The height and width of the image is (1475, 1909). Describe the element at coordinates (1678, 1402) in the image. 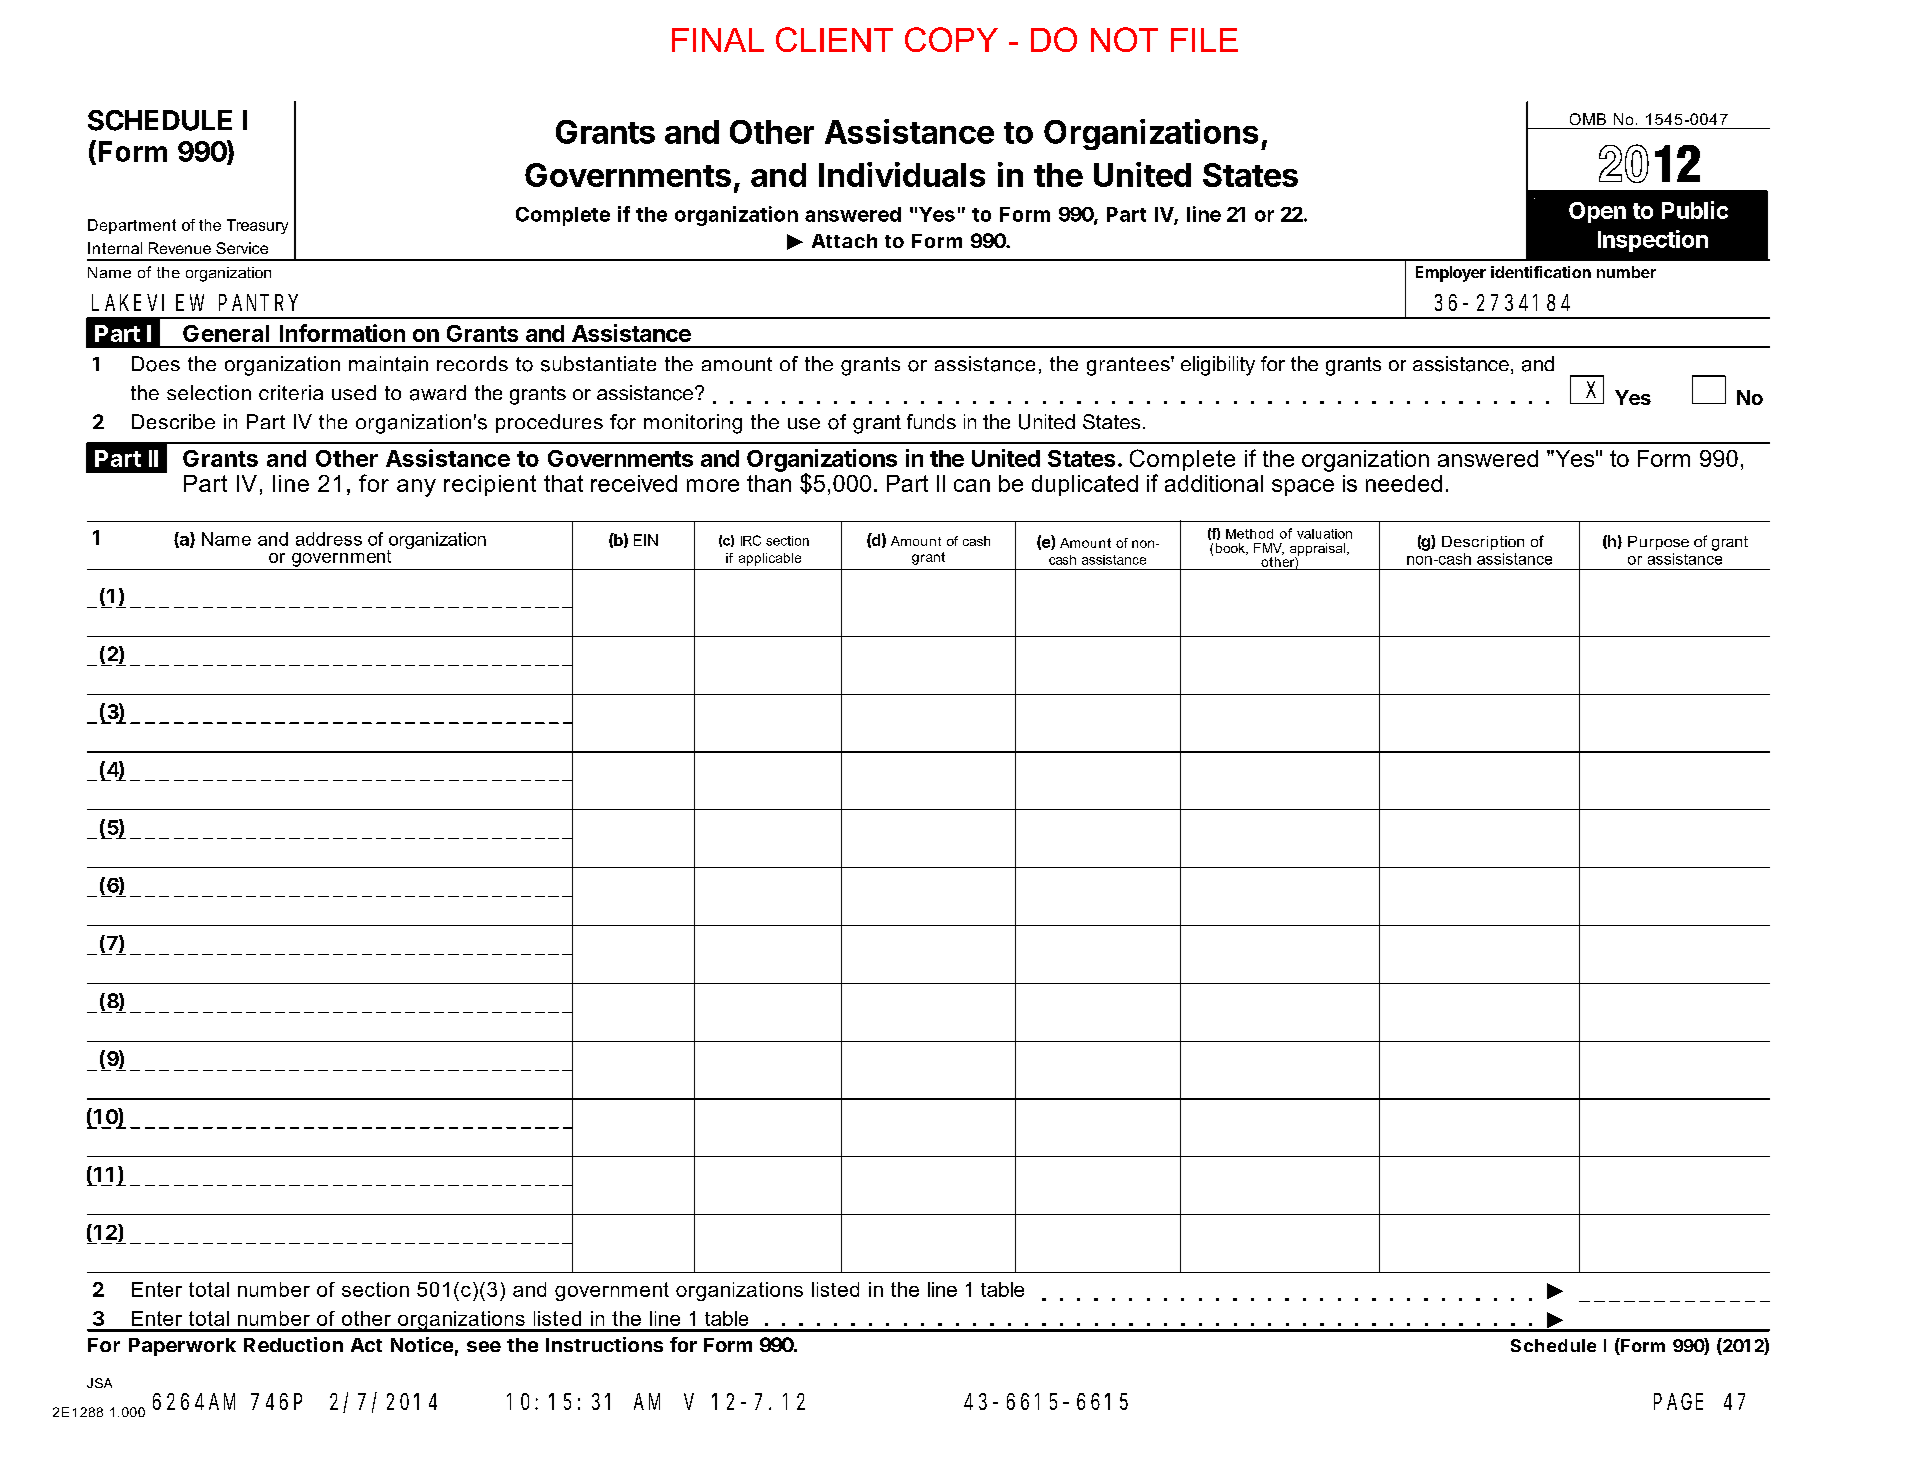

I see `PAGE` at that location.
